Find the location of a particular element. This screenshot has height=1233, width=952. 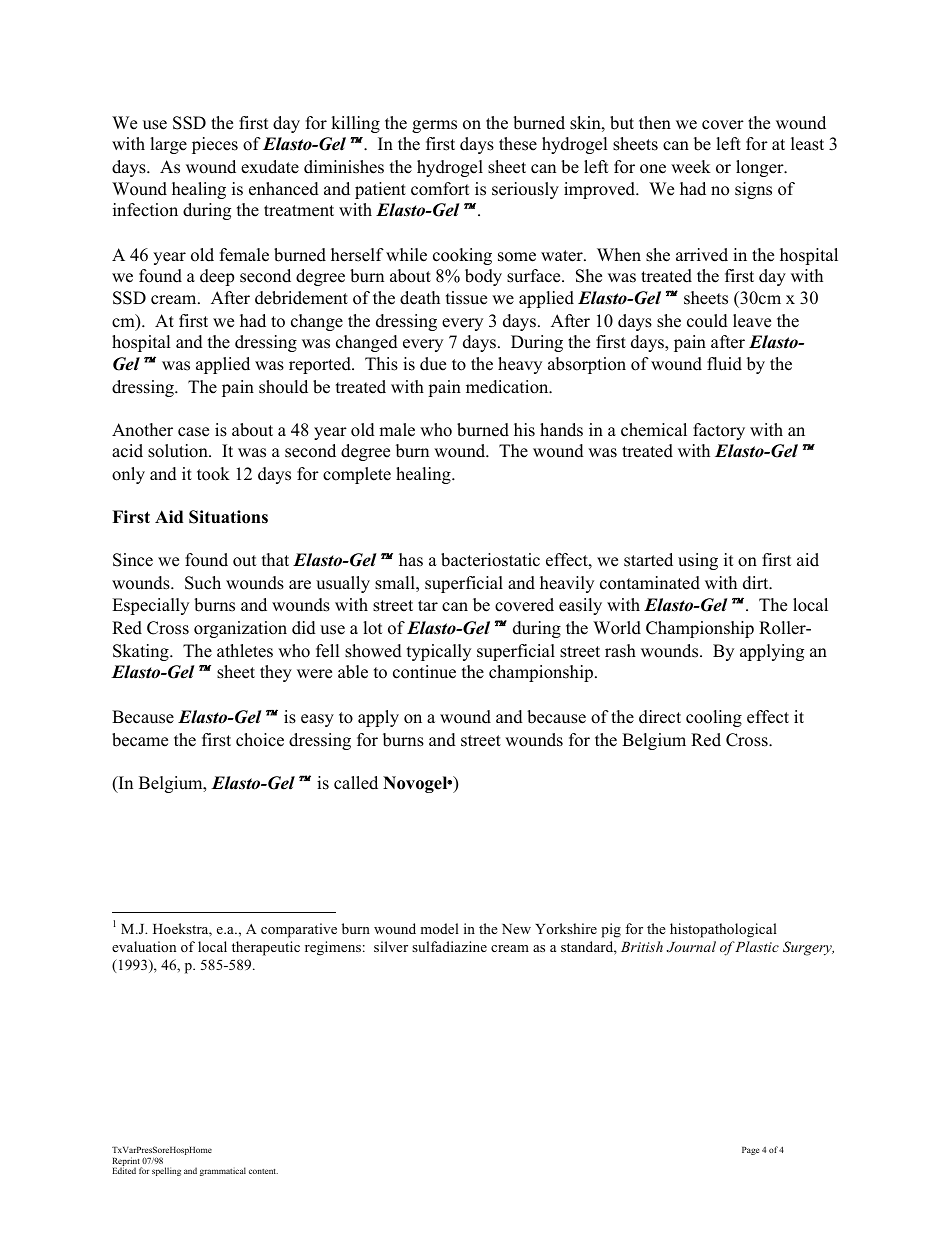

week is located at coordinates (691, 167).
